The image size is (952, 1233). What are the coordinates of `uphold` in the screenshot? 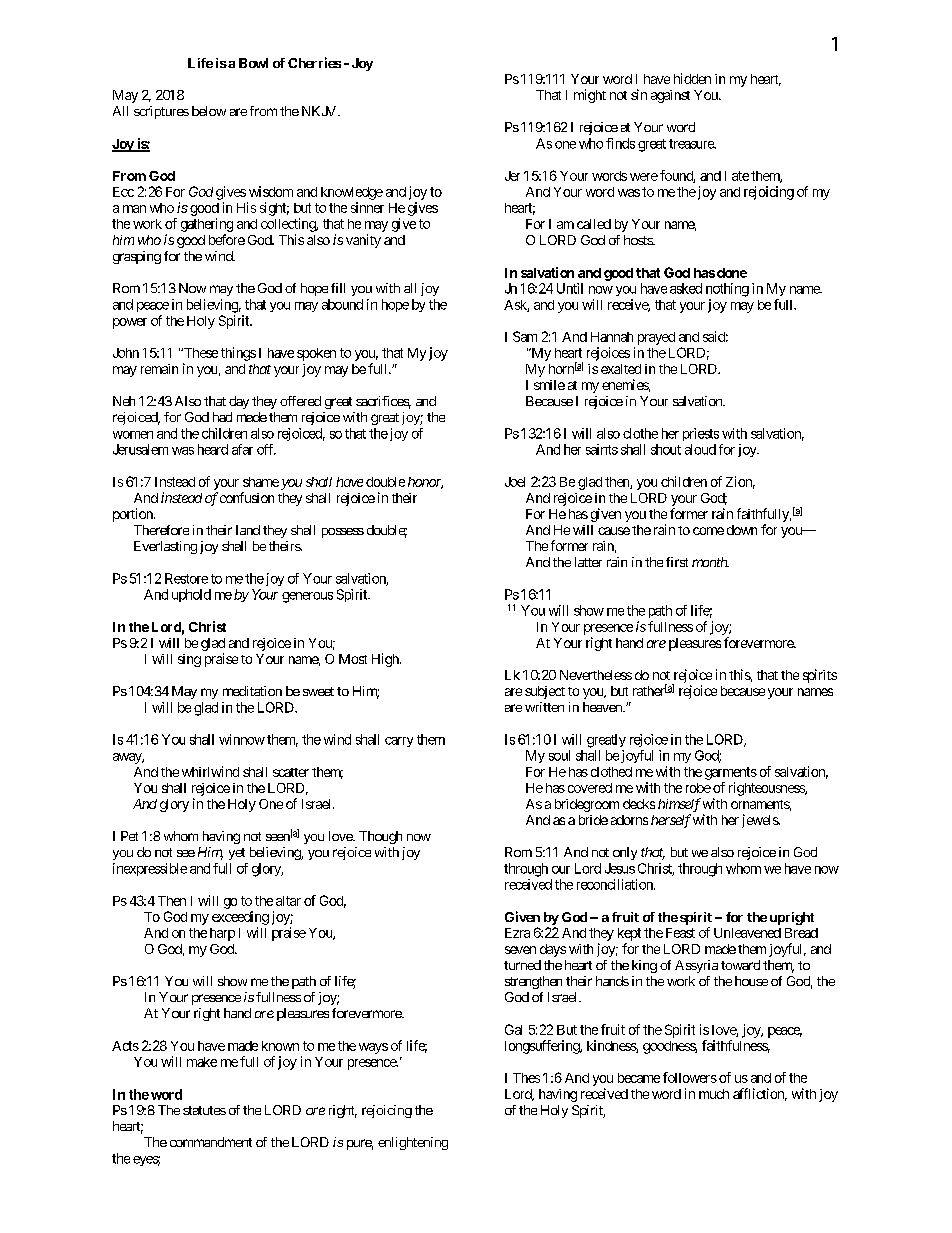 It's located at (191, 595).
